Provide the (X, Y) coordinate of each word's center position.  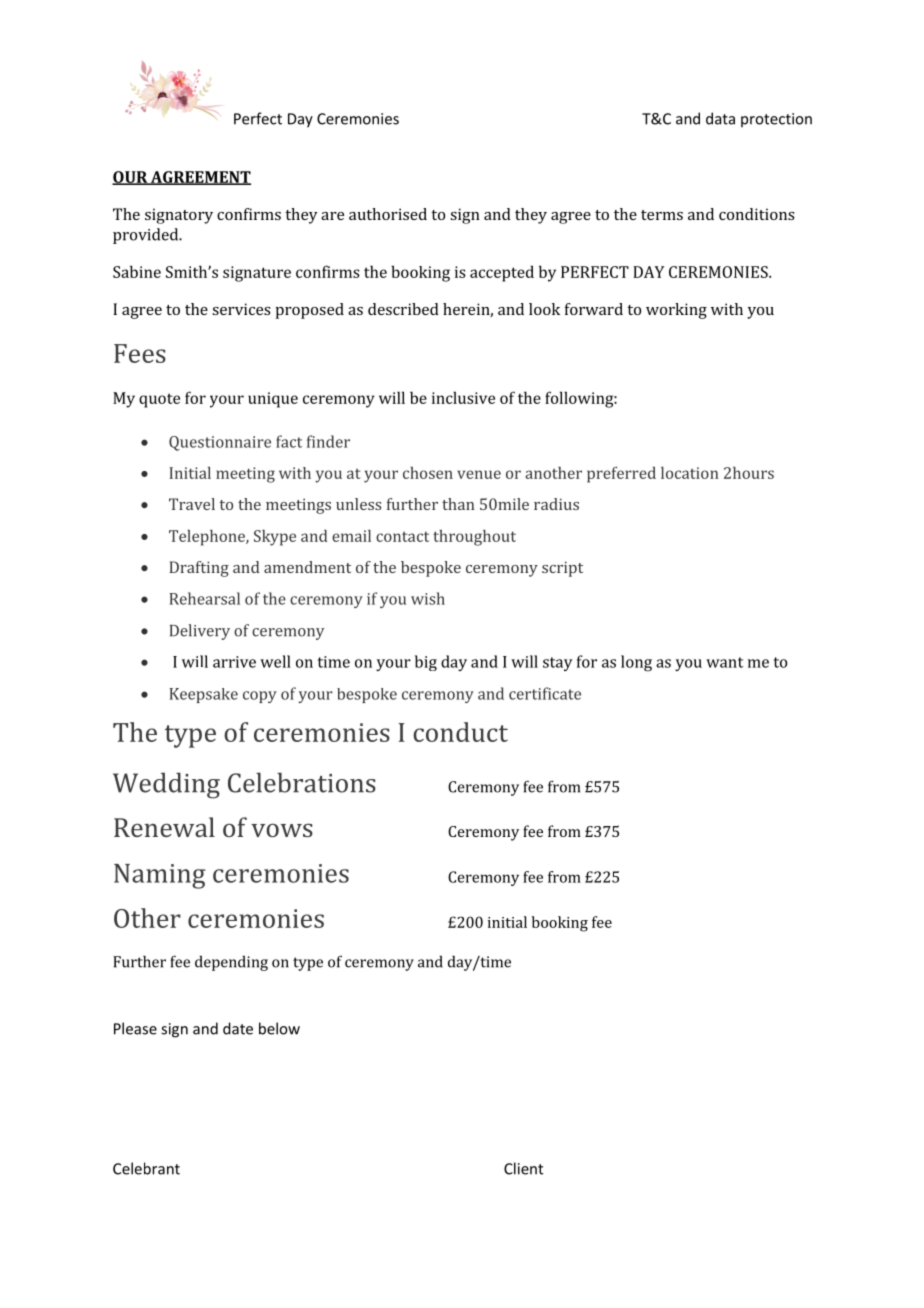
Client (523, 1168)
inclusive (463, 397)
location (689, 473)
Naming (160, 876)
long (636, 663)
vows (282, 830)
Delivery (200, 632)
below (279, 1028)
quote (159, 400)
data (720, 118)
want (724, 662)
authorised (388, 214)
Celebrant (146, 1168)
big (426, 663)
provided (147, 236)
